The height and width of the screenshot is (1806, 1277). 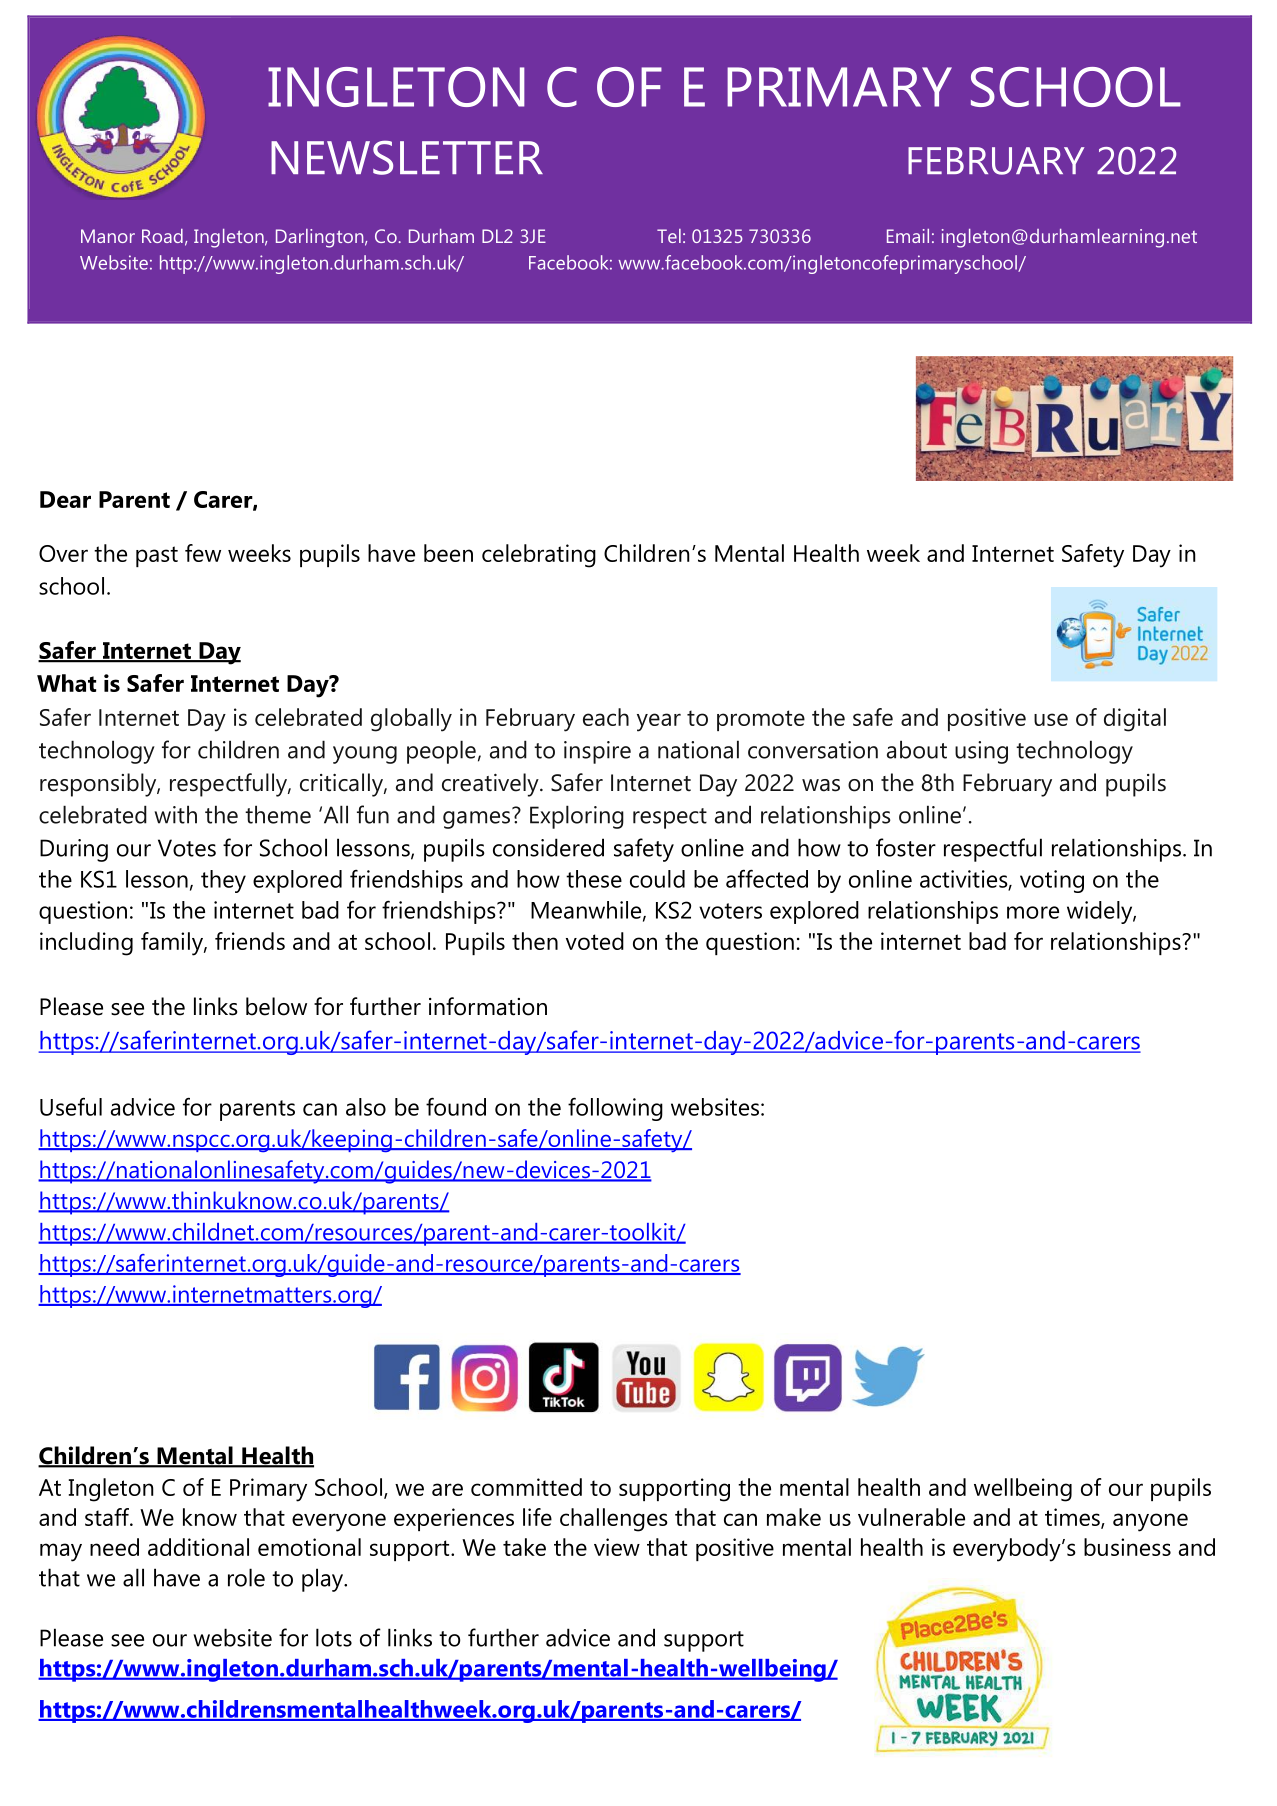 I want to click on Road, so click(x=162, y=236).
